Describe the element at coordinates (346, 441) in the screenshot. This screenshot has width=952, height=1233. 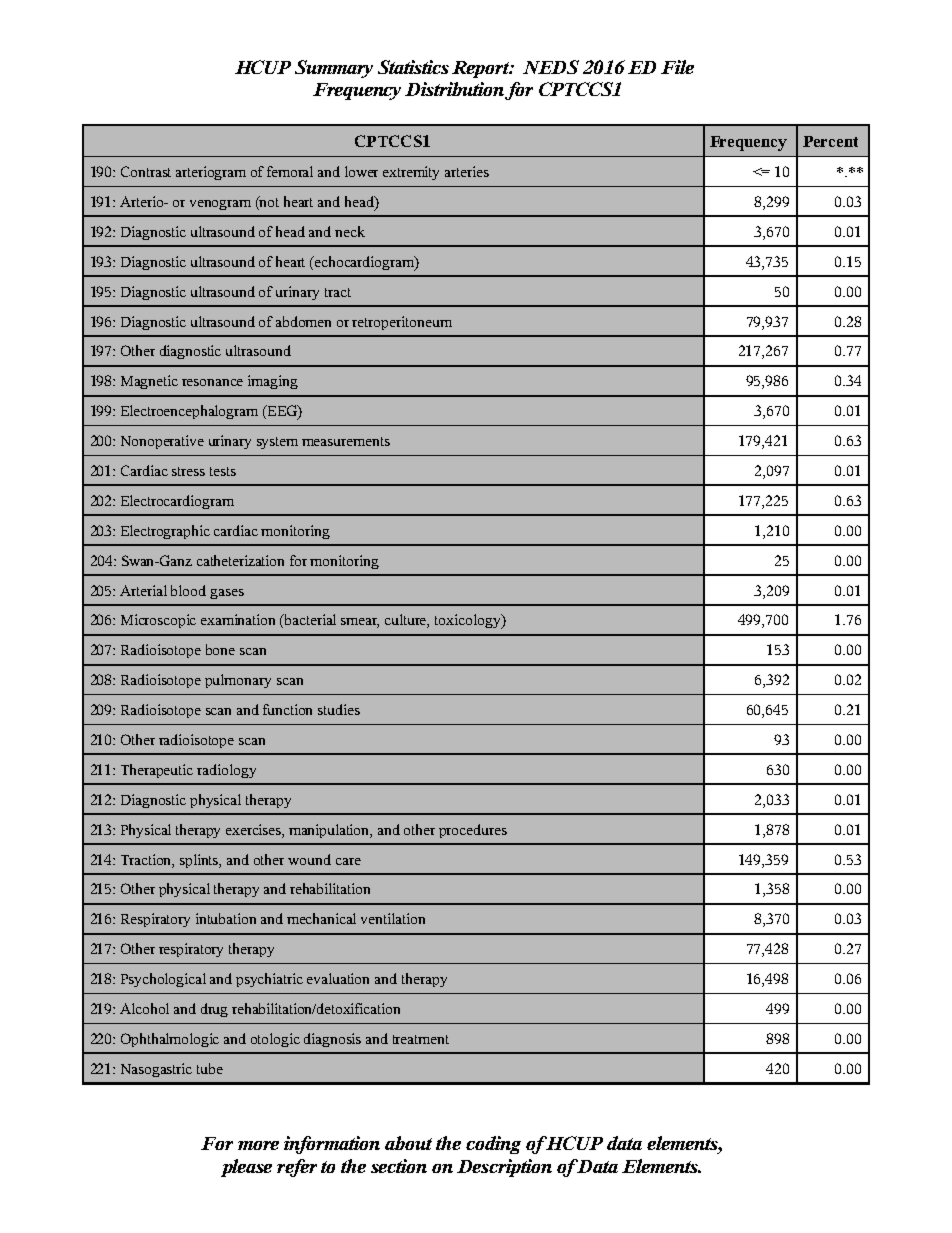
I see `measurements` at that location.
